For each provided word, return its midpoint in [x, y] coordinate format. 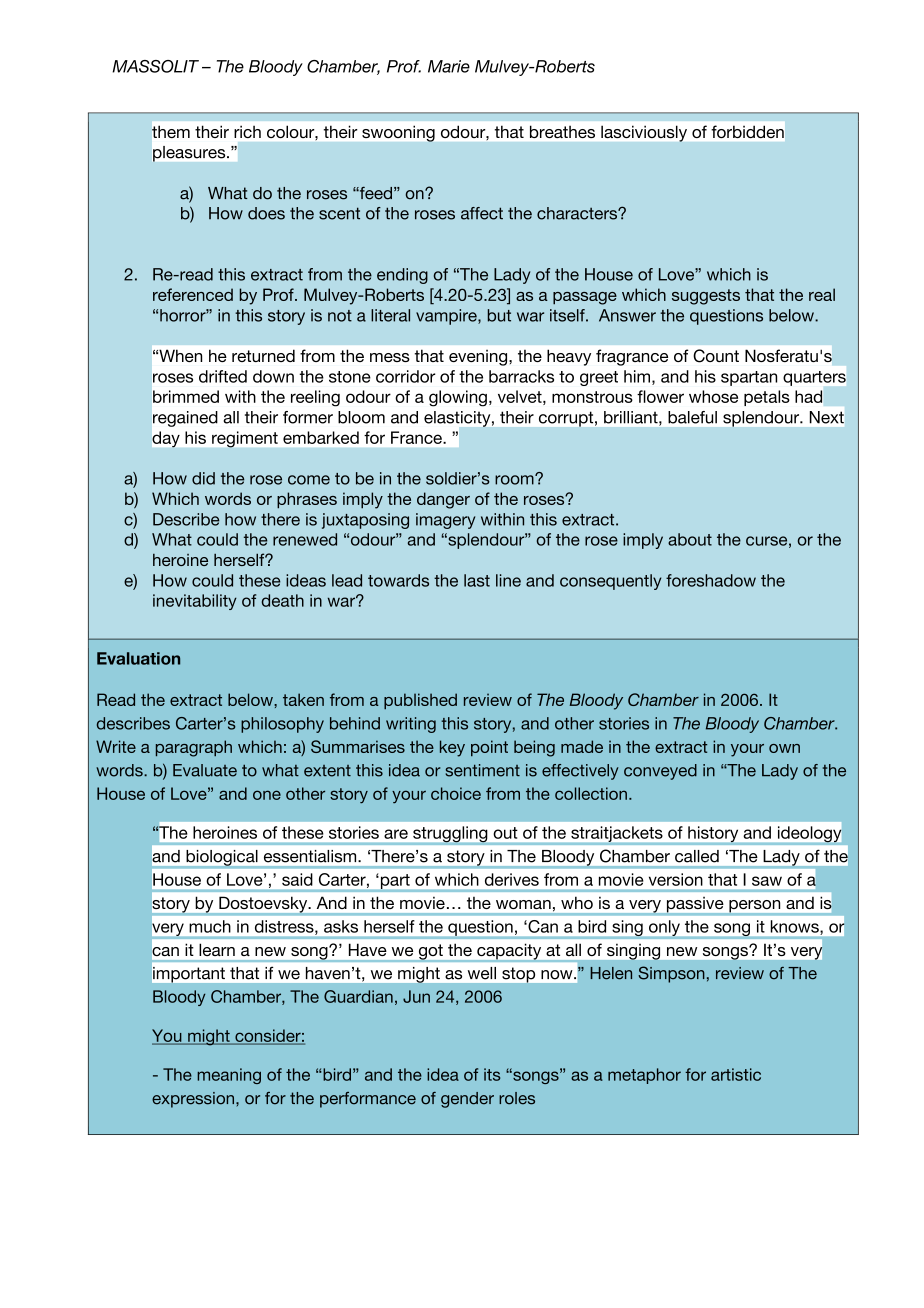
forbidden [748, 131]
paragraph [194, 748]
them [171, 131]
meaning [229, 1076]
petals [767, 398]
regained [185, 419]
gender [467, 1100]
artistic [736, 1074]
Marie [449, 66]
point [489, 748]
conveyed [660, 772]
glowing [458, 398]
